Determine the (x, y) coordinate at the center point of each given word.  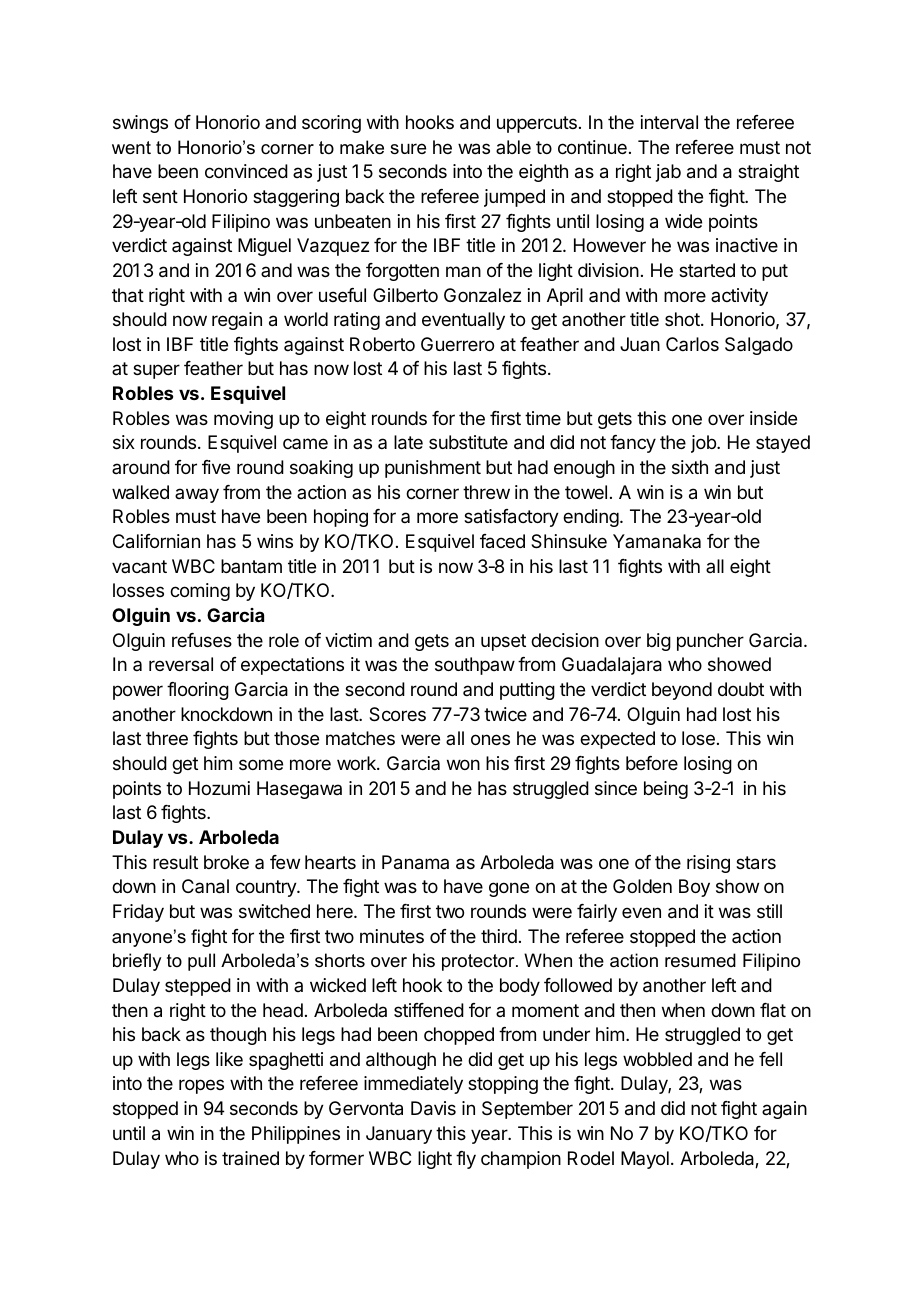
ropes (201, 1086)
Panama (415, 862)
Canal (205, 886)
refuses (202, 640)
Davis (433, 1108)
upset (503, 642)
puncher (710, 642)
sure (408, 148)
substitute (468, 442)
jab (668, 173)
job (704, 444)
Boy (694, 888)
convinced (246, 171)
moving (243, 420)
